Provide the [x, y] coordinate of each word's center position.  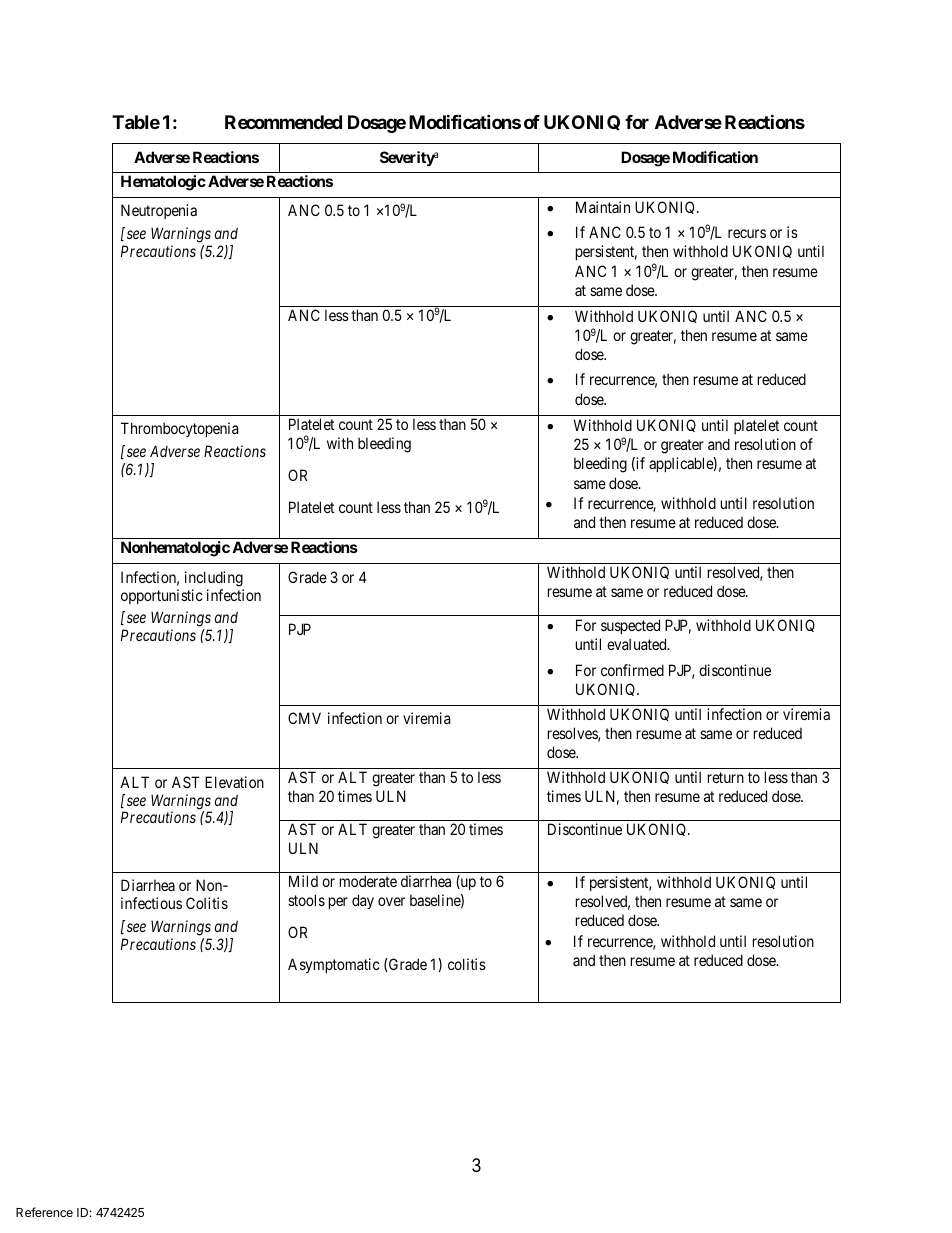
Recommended [283, 122]
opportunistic [162, 596]
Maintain [603, 207]
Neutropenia [159, 211]
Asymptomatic [334, 965]
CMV [304, 718]
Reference [44, 1212]
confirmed [632, 670]
